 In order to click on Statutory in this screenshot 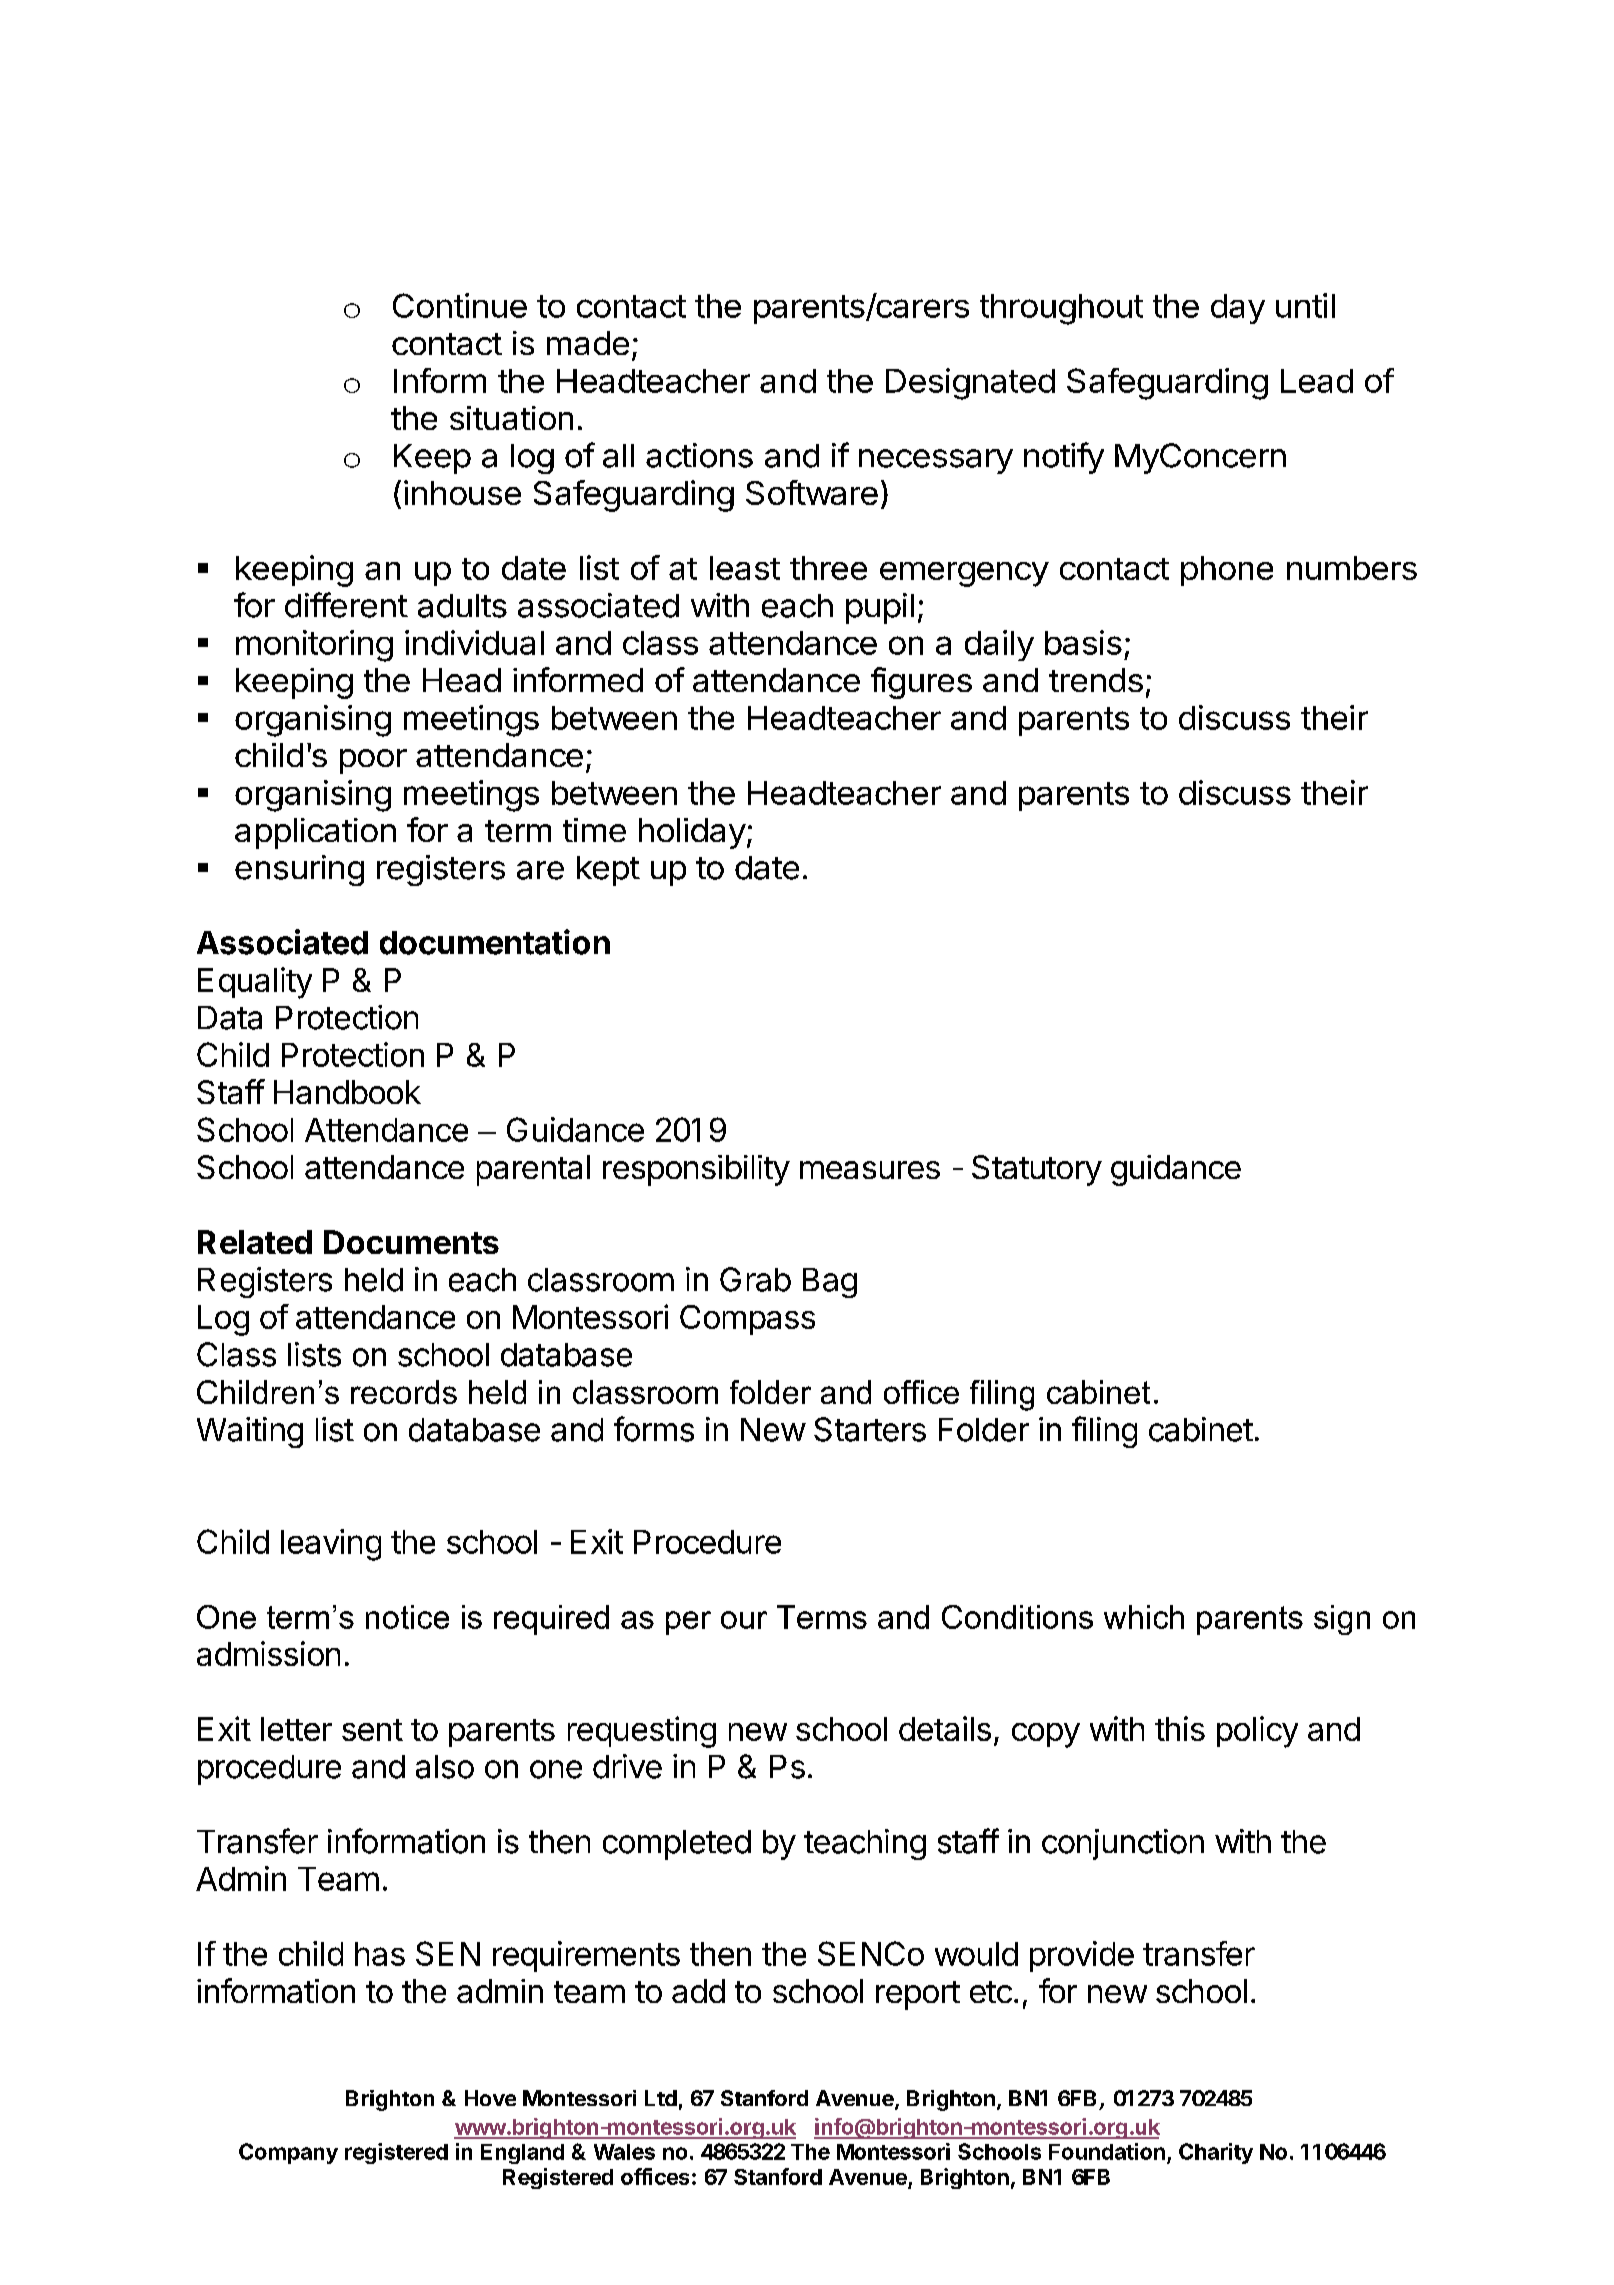, I will do `click(1037, 1170)`.
